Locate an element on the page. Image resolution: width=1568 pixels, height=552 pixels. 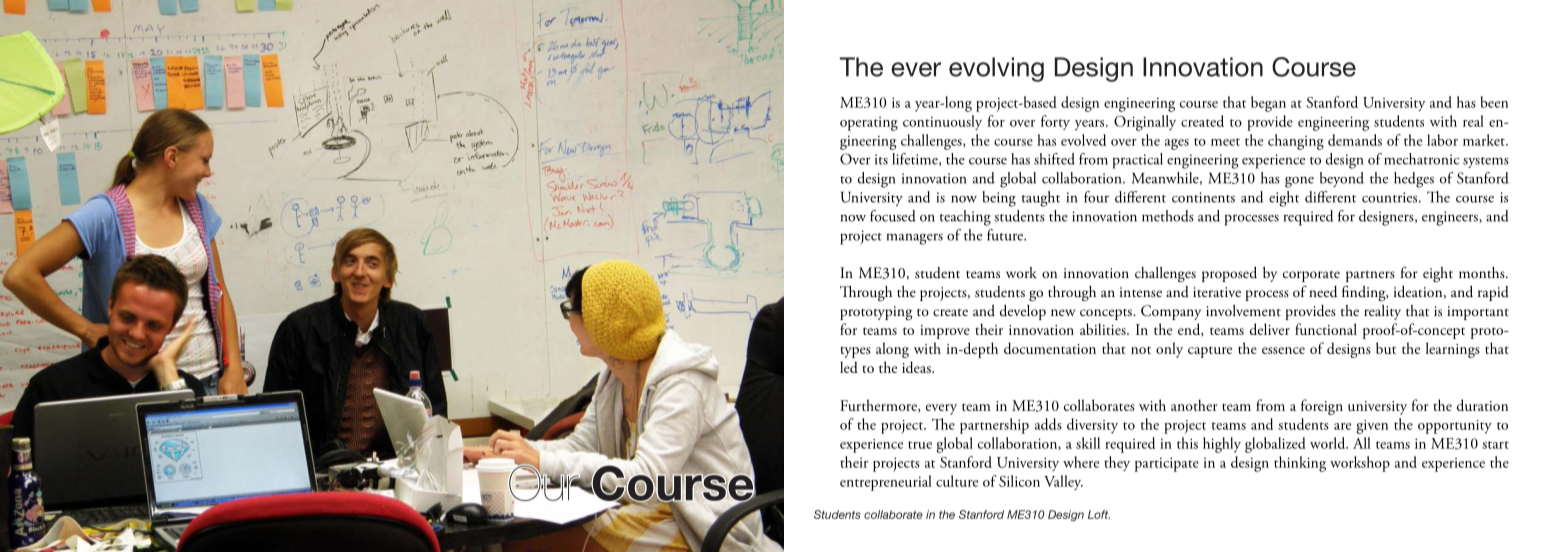
continents is located at coordinates (1203, 197).
